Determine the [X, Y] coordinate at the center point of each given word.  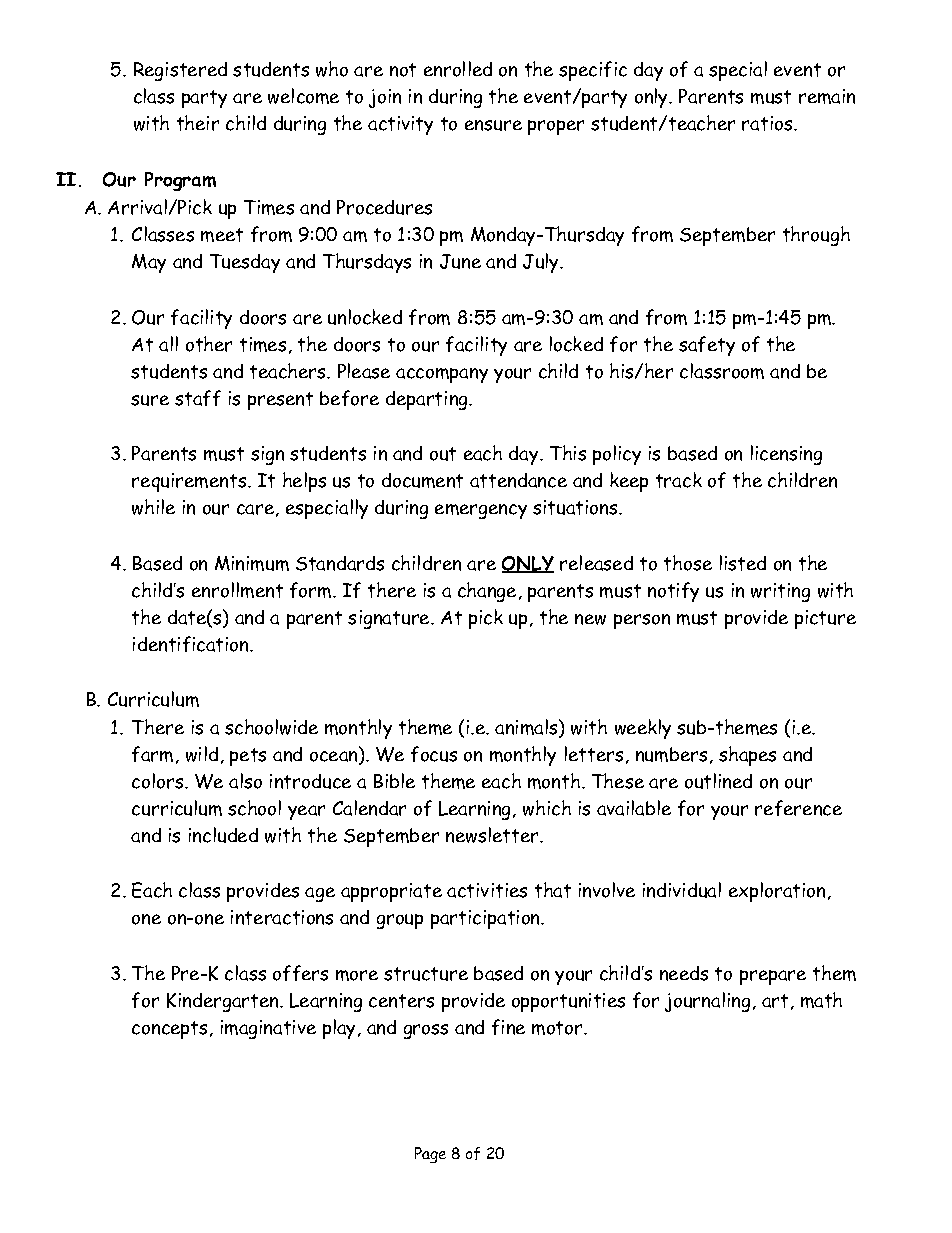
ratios [767, 123]
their [198, 123]
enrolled [458, 69]
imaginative [268, 1029]
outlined [718, 781]
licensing [786, 455]
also [245, 781]
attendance [518, 480]
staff [198, 398]
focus [434, 754]
